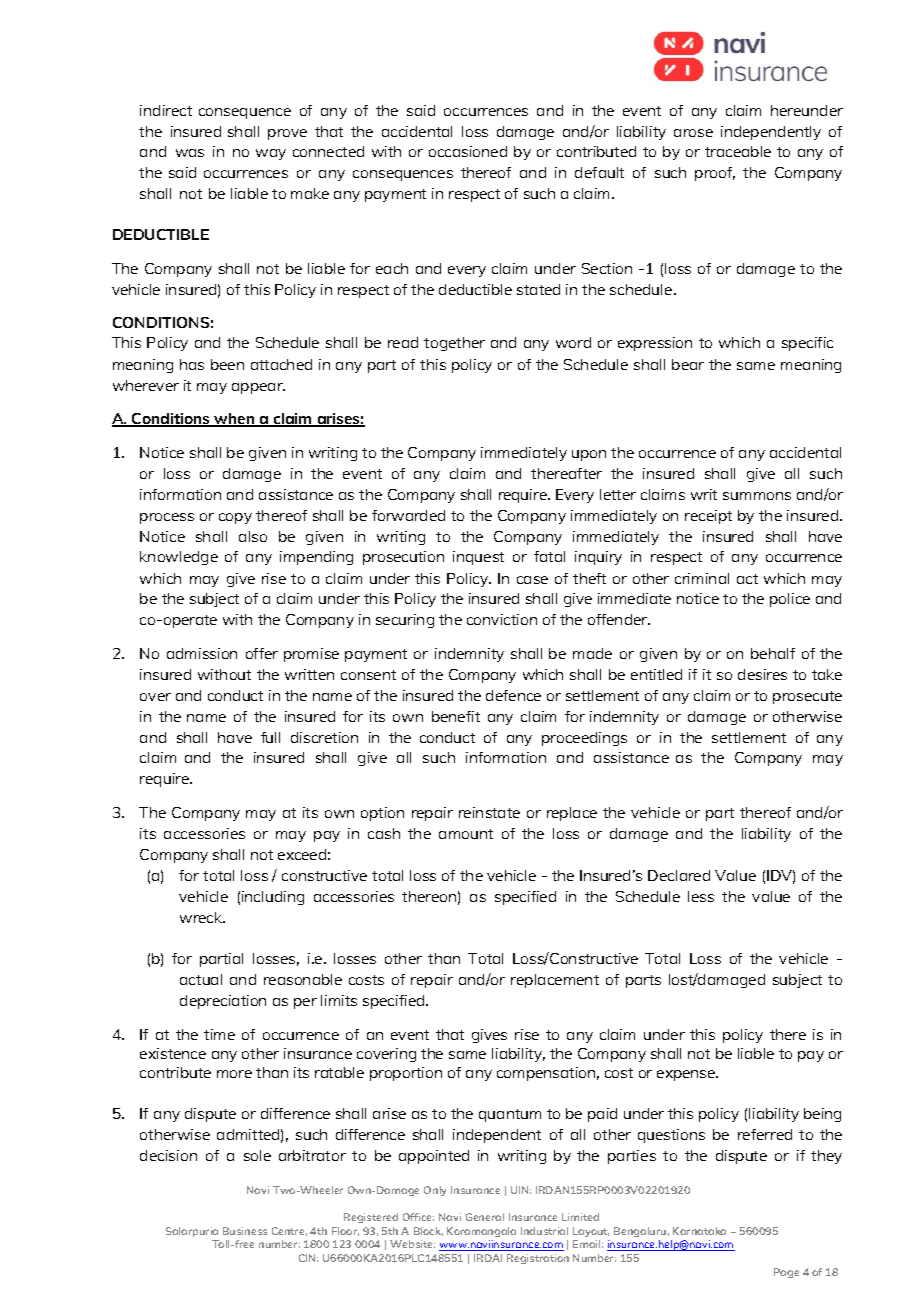 This screenshot has height=1307, width=924. I want to click on General, so click(485, 1217).
